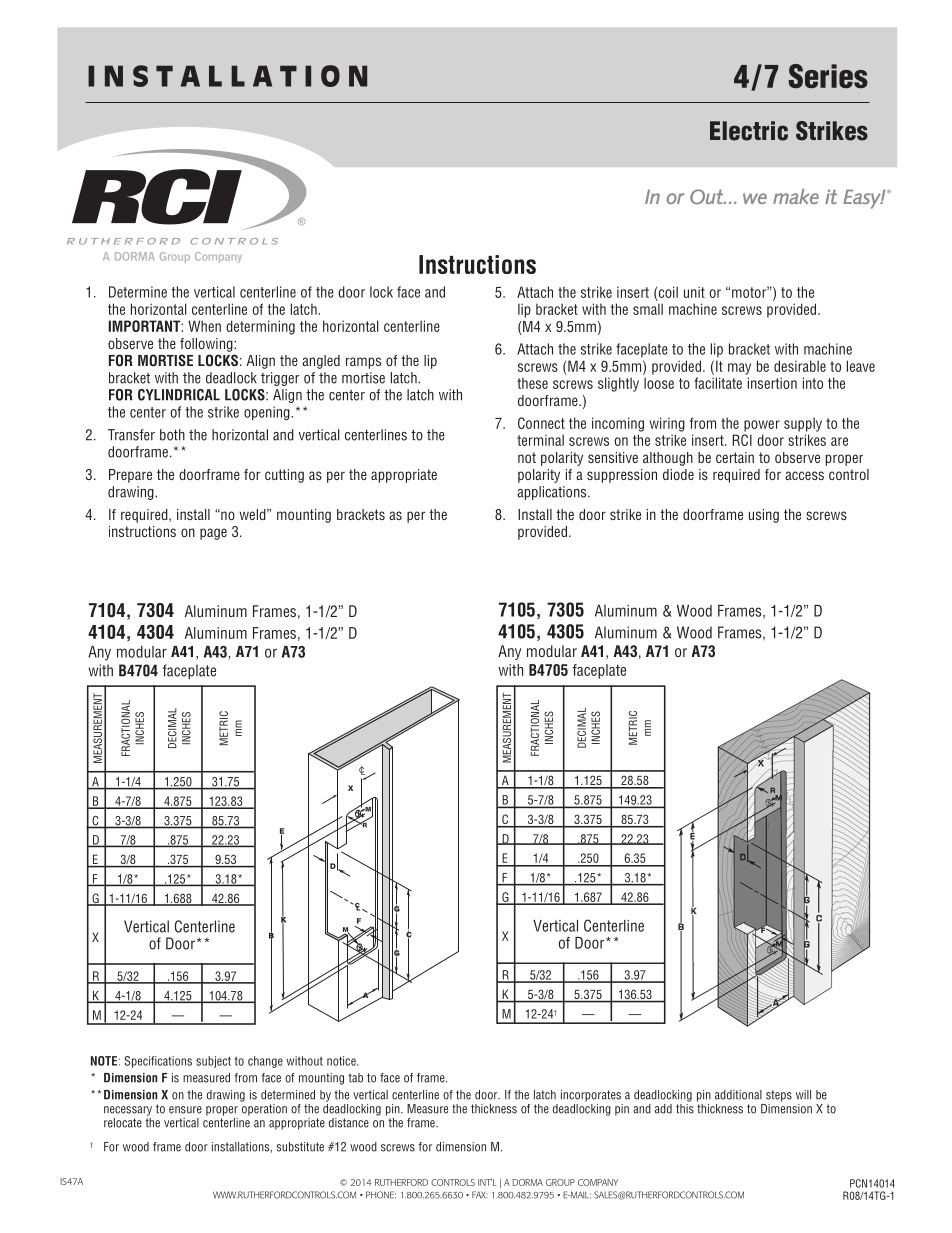 The height and width of the page is (1233, 952). What do you see at coordinates (204, 326) in the page?
I see `When` at bounding box center [204, 326].
